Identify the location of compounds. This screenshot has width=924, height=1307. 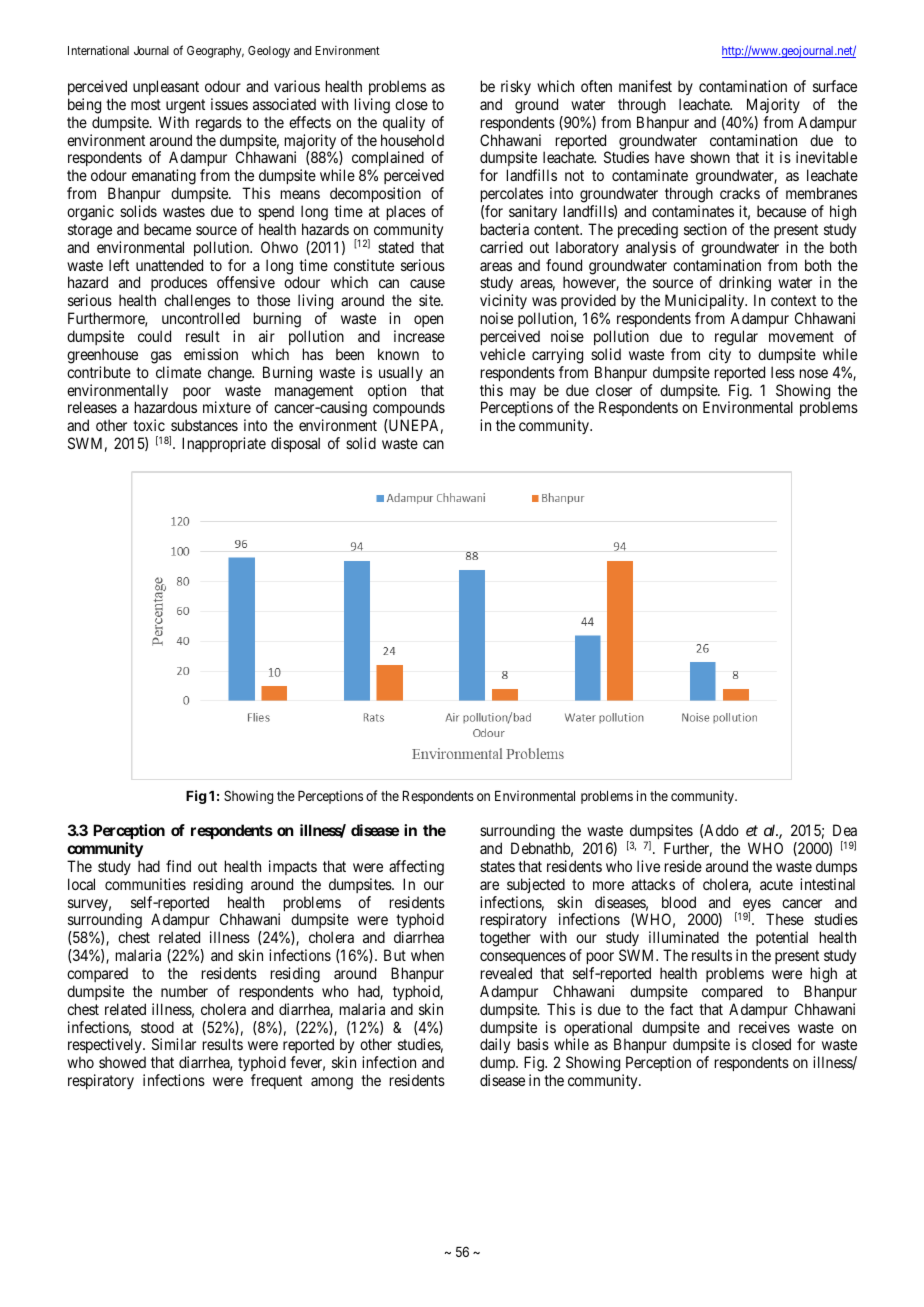
(409, 410).
